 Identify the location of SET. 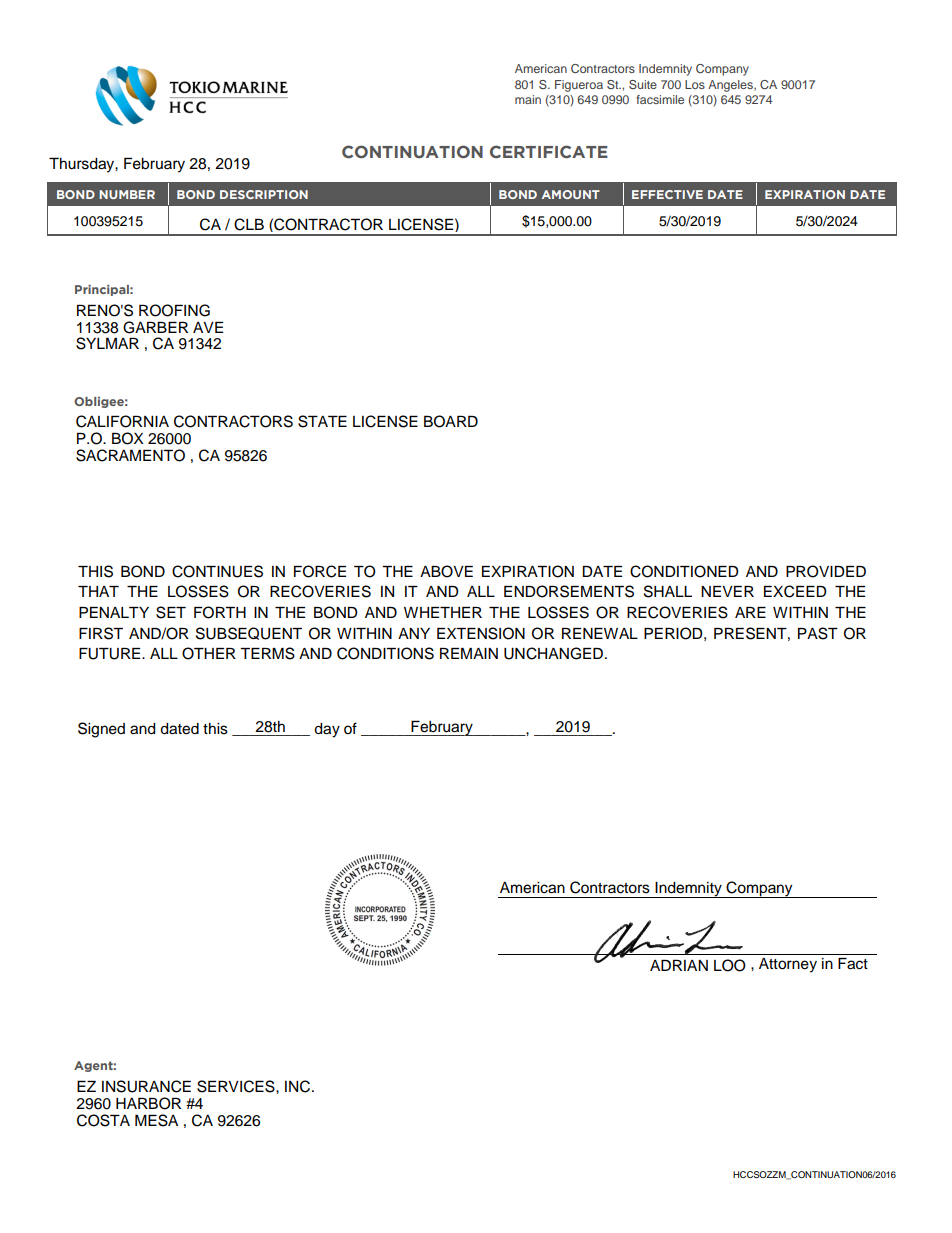
(171, 612).
